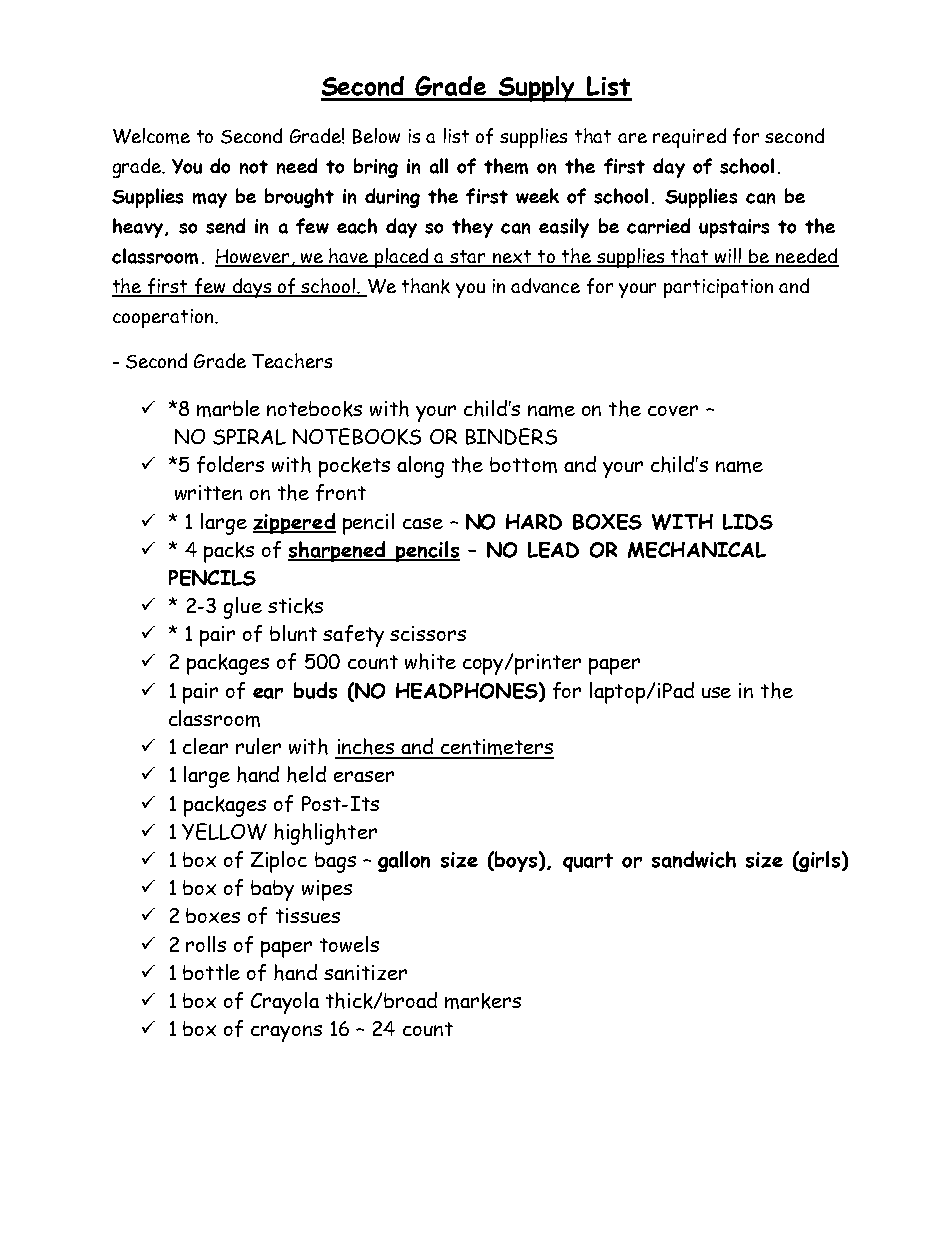 This screenshot has width=952, height=1233. What do you see at coordinates (151, 136) in the screenshot?
I see `Welcome` at bounding box center [151, 136].
